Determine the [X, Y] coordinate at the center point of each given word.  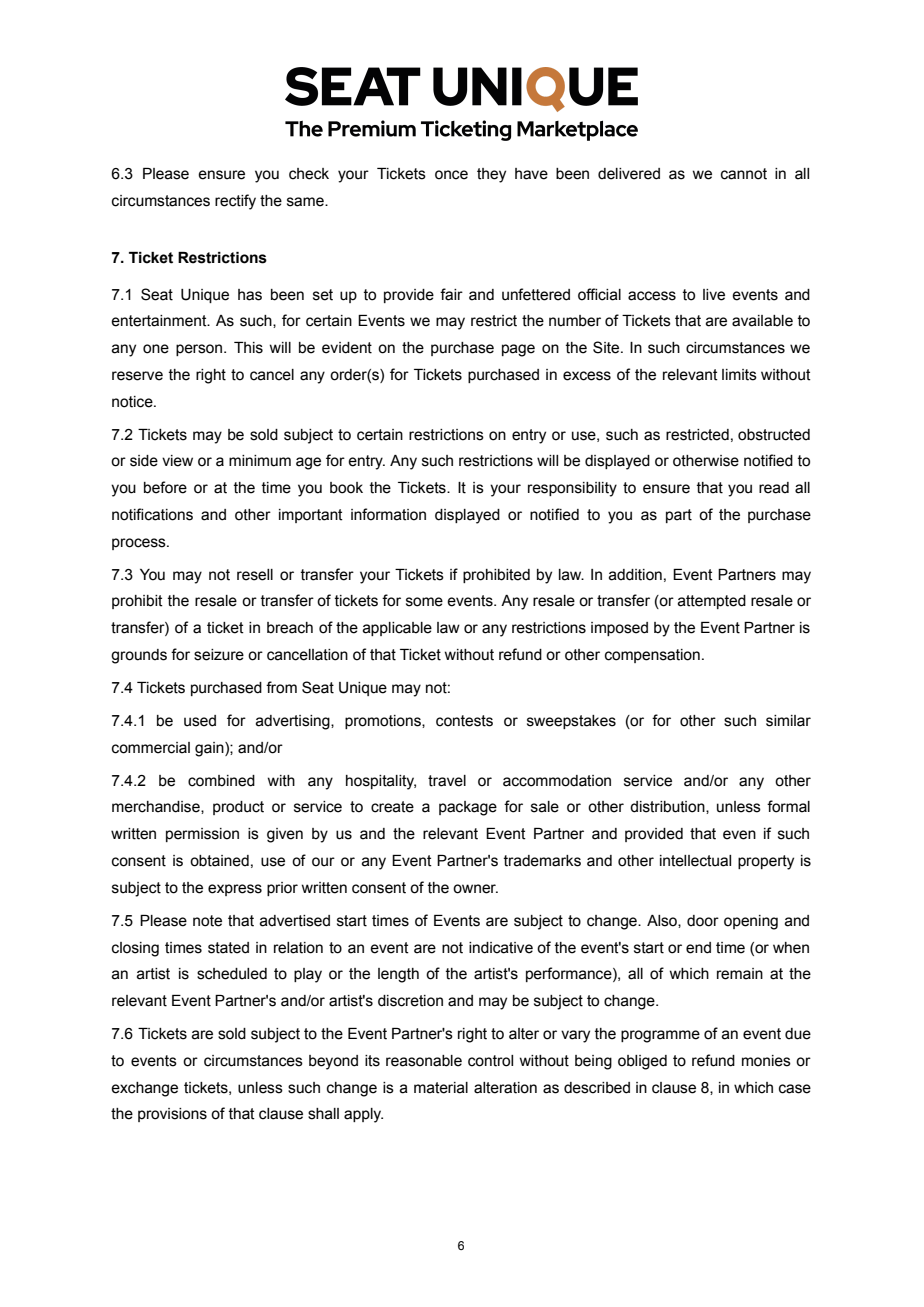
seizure [219, 655]
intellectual [695, 861]
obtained [219, 861]
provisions [172, 1115]
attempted [712, 602]
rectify [235, 202]
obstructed [774, 435]
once [451, 175]
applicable [397, 629]
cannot [744, 174]
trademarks [542, 861]
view [177, 461]
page [518, 350]
